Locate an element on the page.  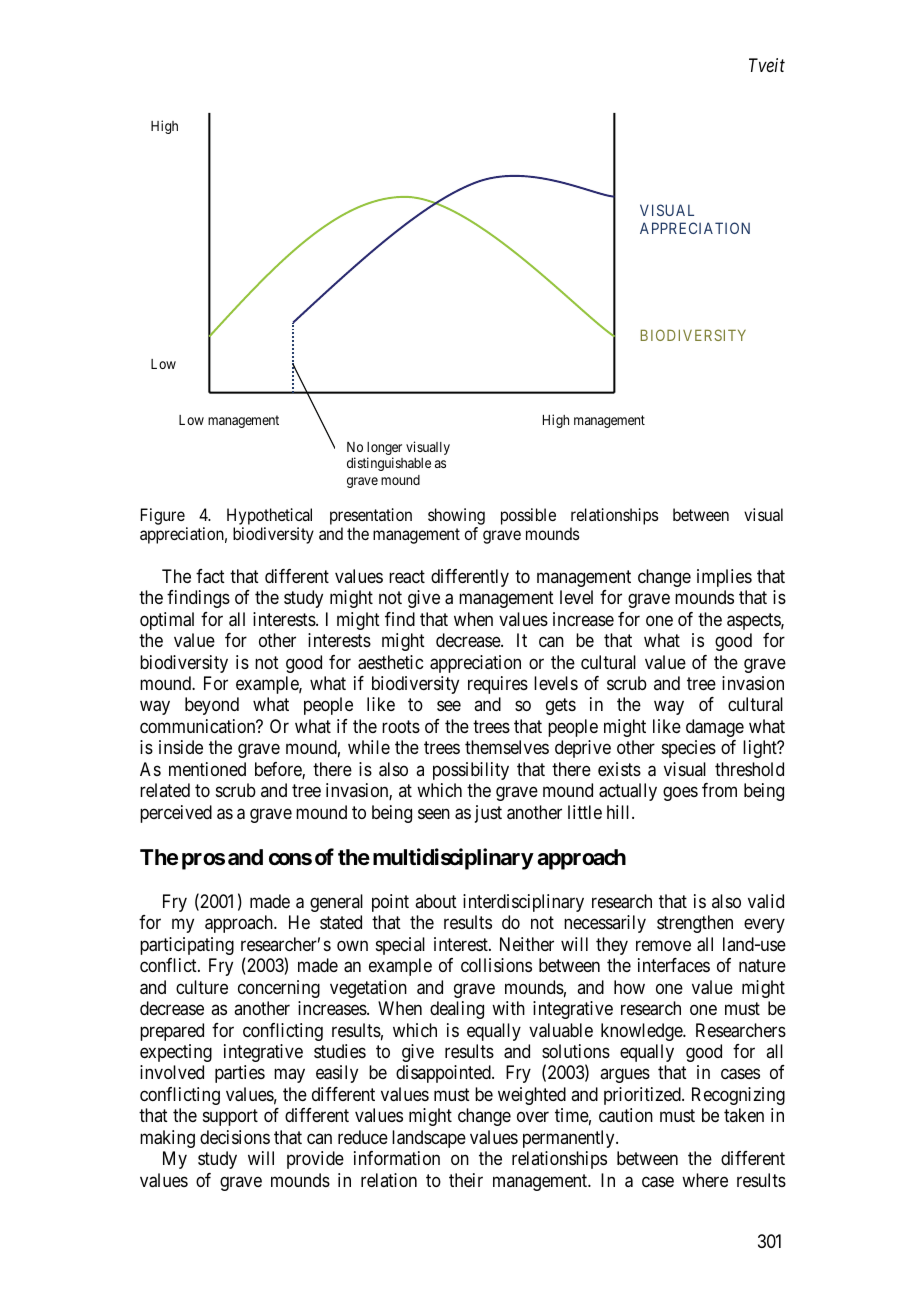
decisions is located at coordinates (235, 1137).
